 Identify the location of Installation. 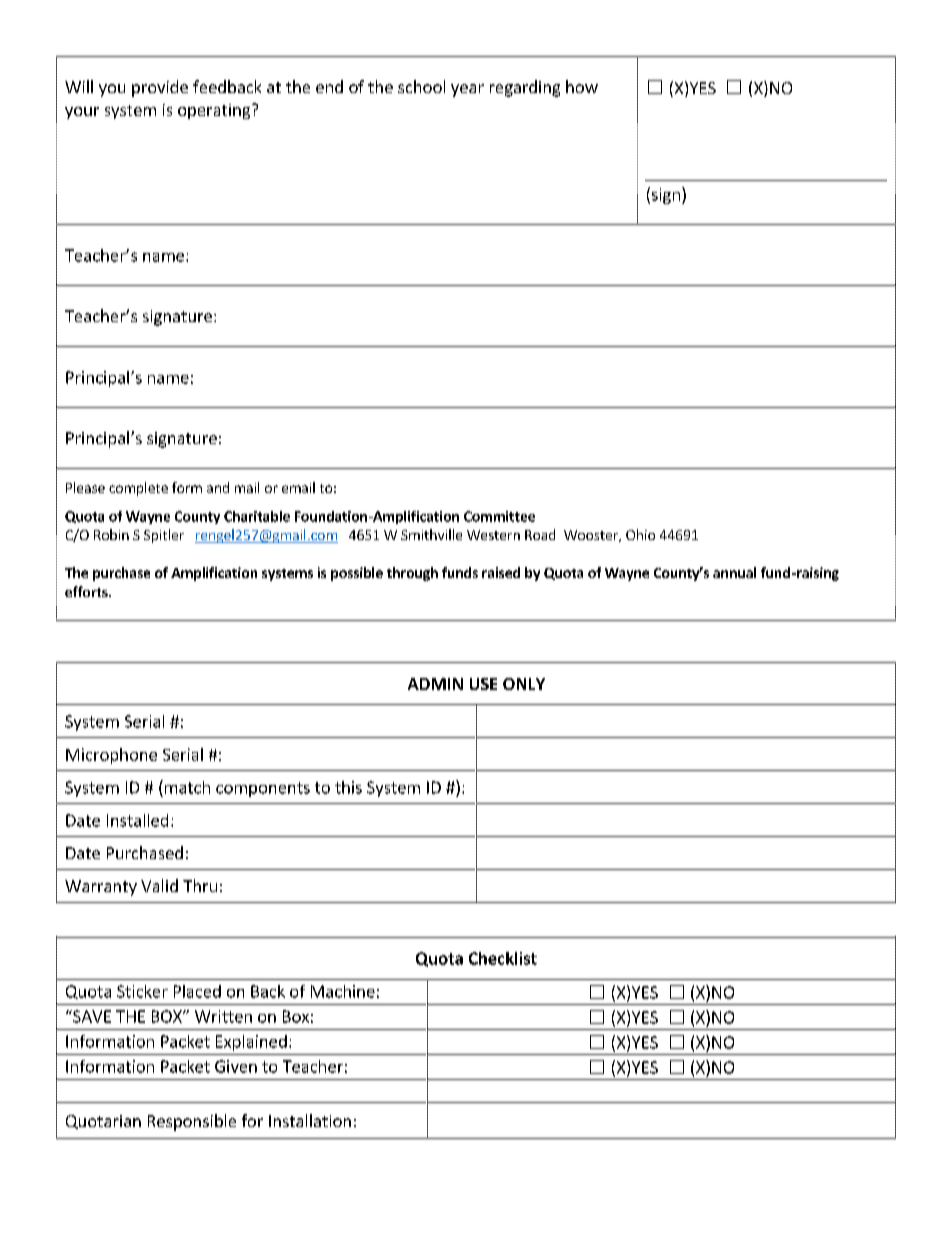
(310, 1120).
